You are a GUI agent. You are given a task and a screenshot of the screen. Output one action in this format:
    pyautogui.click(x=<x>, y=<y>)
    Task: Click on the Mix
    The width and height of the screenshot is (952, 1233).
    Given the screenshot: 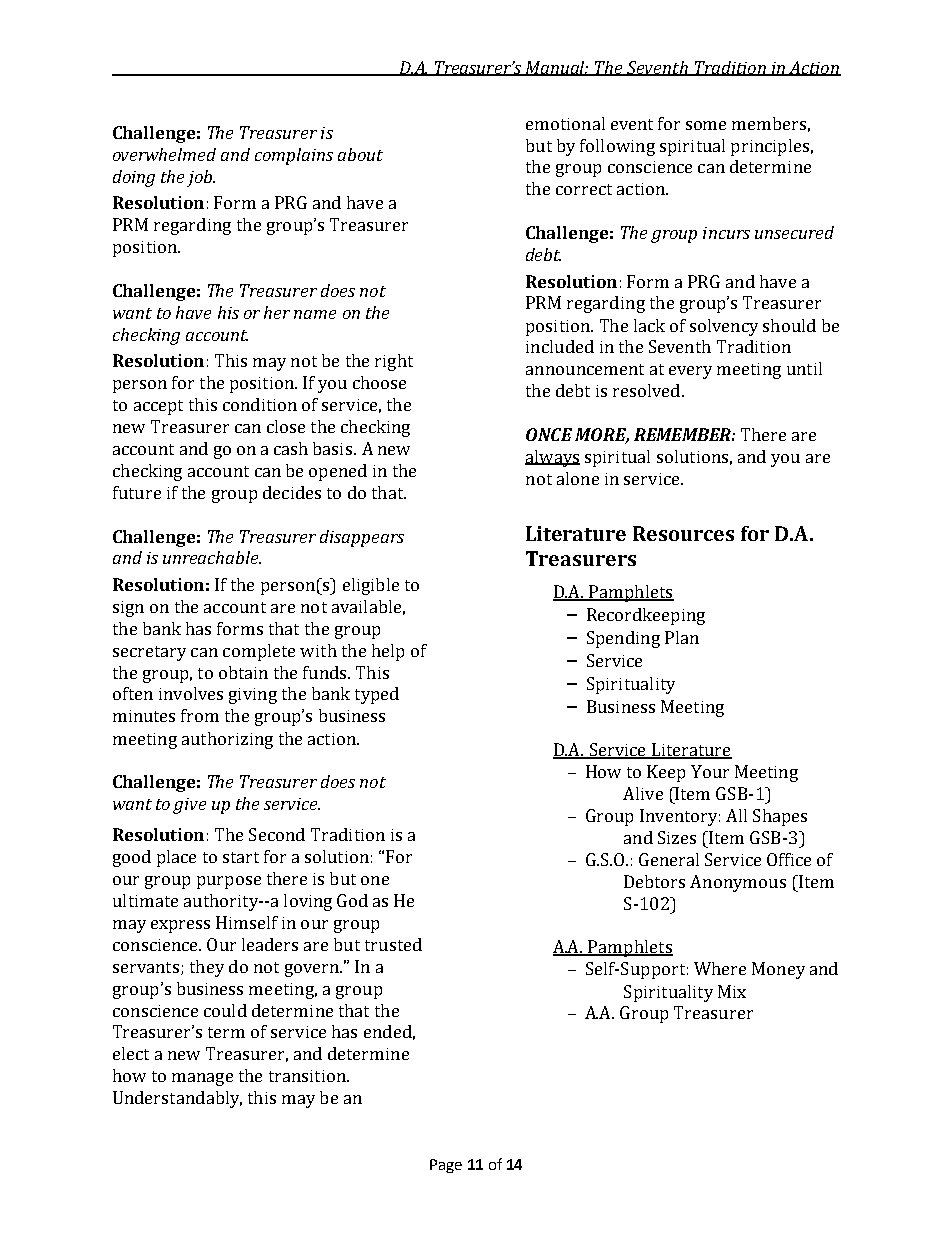 What is the action you would take?
    pyautogui.click(x=732, y=991)
